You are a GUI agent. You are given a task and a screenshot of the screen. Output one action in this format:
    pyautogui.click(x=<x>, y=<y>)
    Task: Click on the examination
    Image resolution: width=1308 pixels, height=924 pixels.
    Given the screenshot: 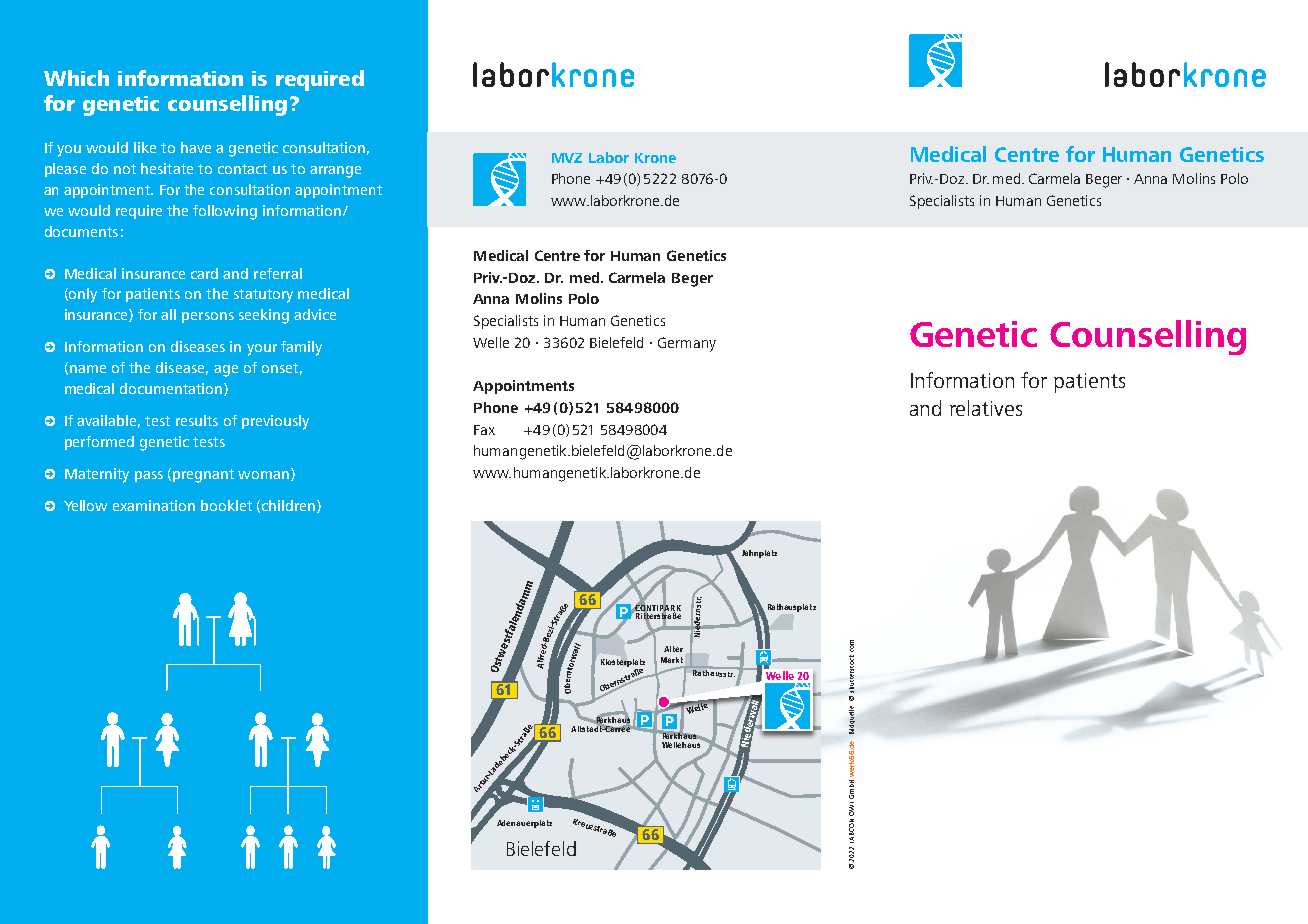 What is the action you would take?
    pyautogui.click(x=154, y=505)
